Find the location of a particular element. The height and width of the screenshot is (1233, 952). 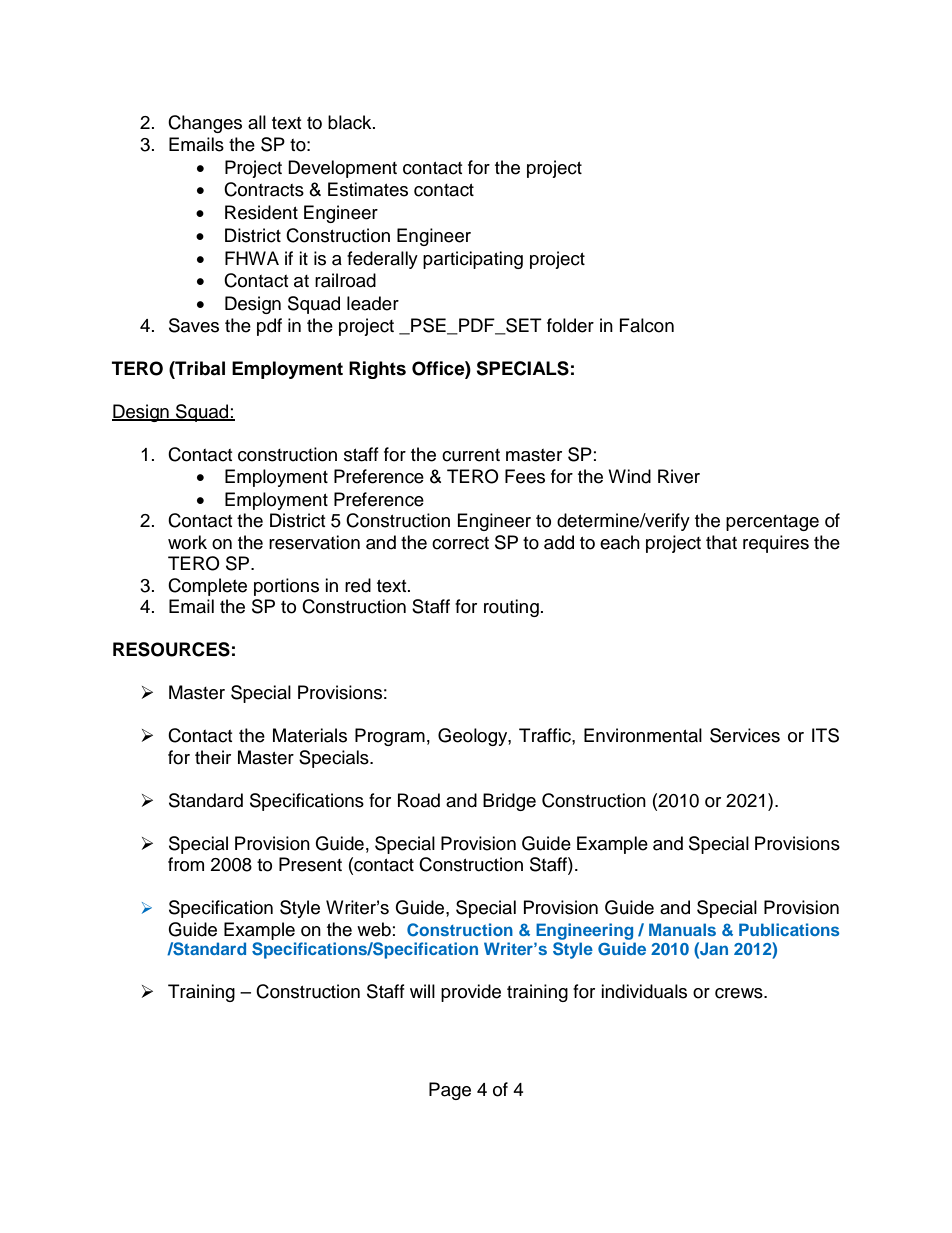

Page is located at coordinates (450, 1091).
